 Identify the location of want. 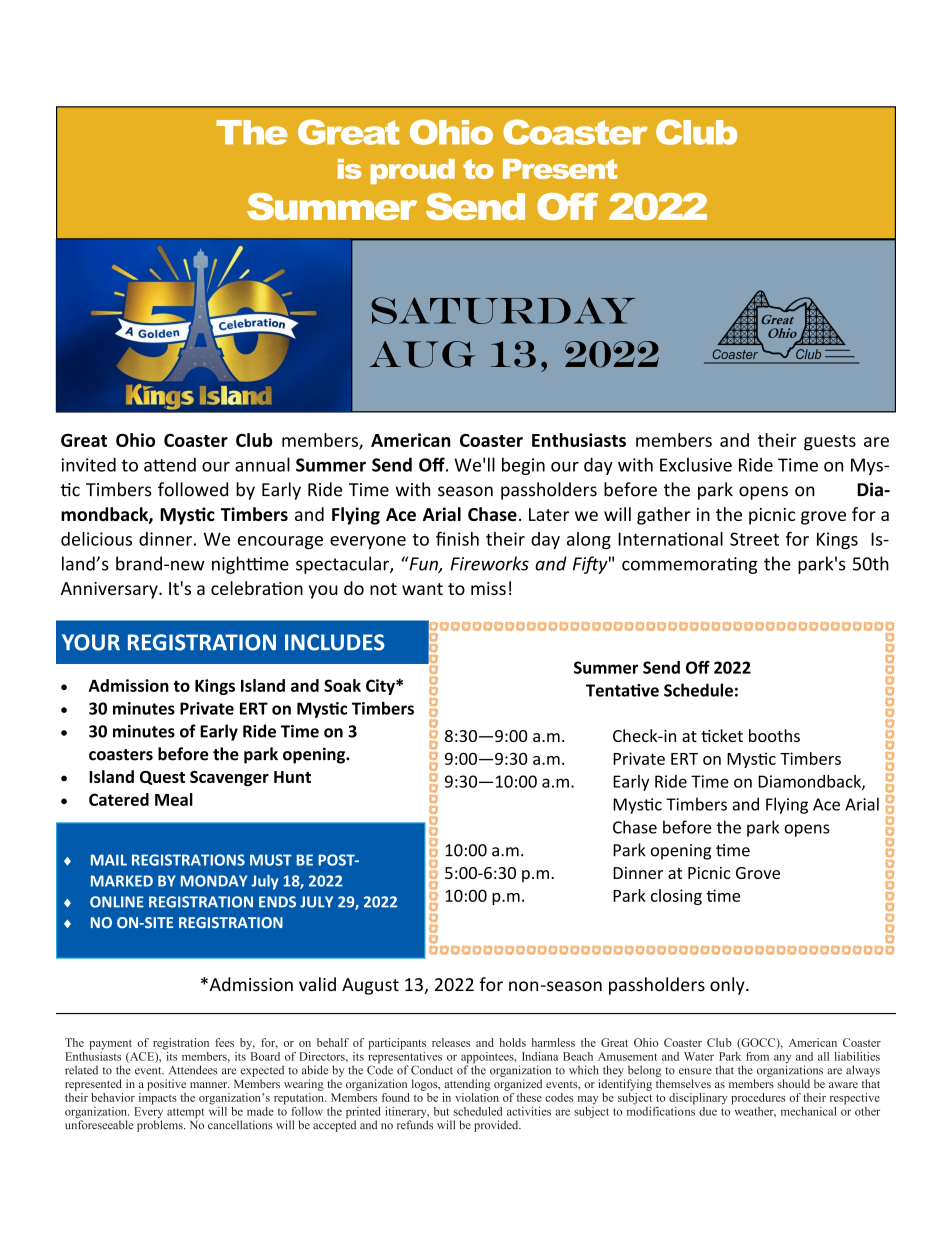
(422, 589).
